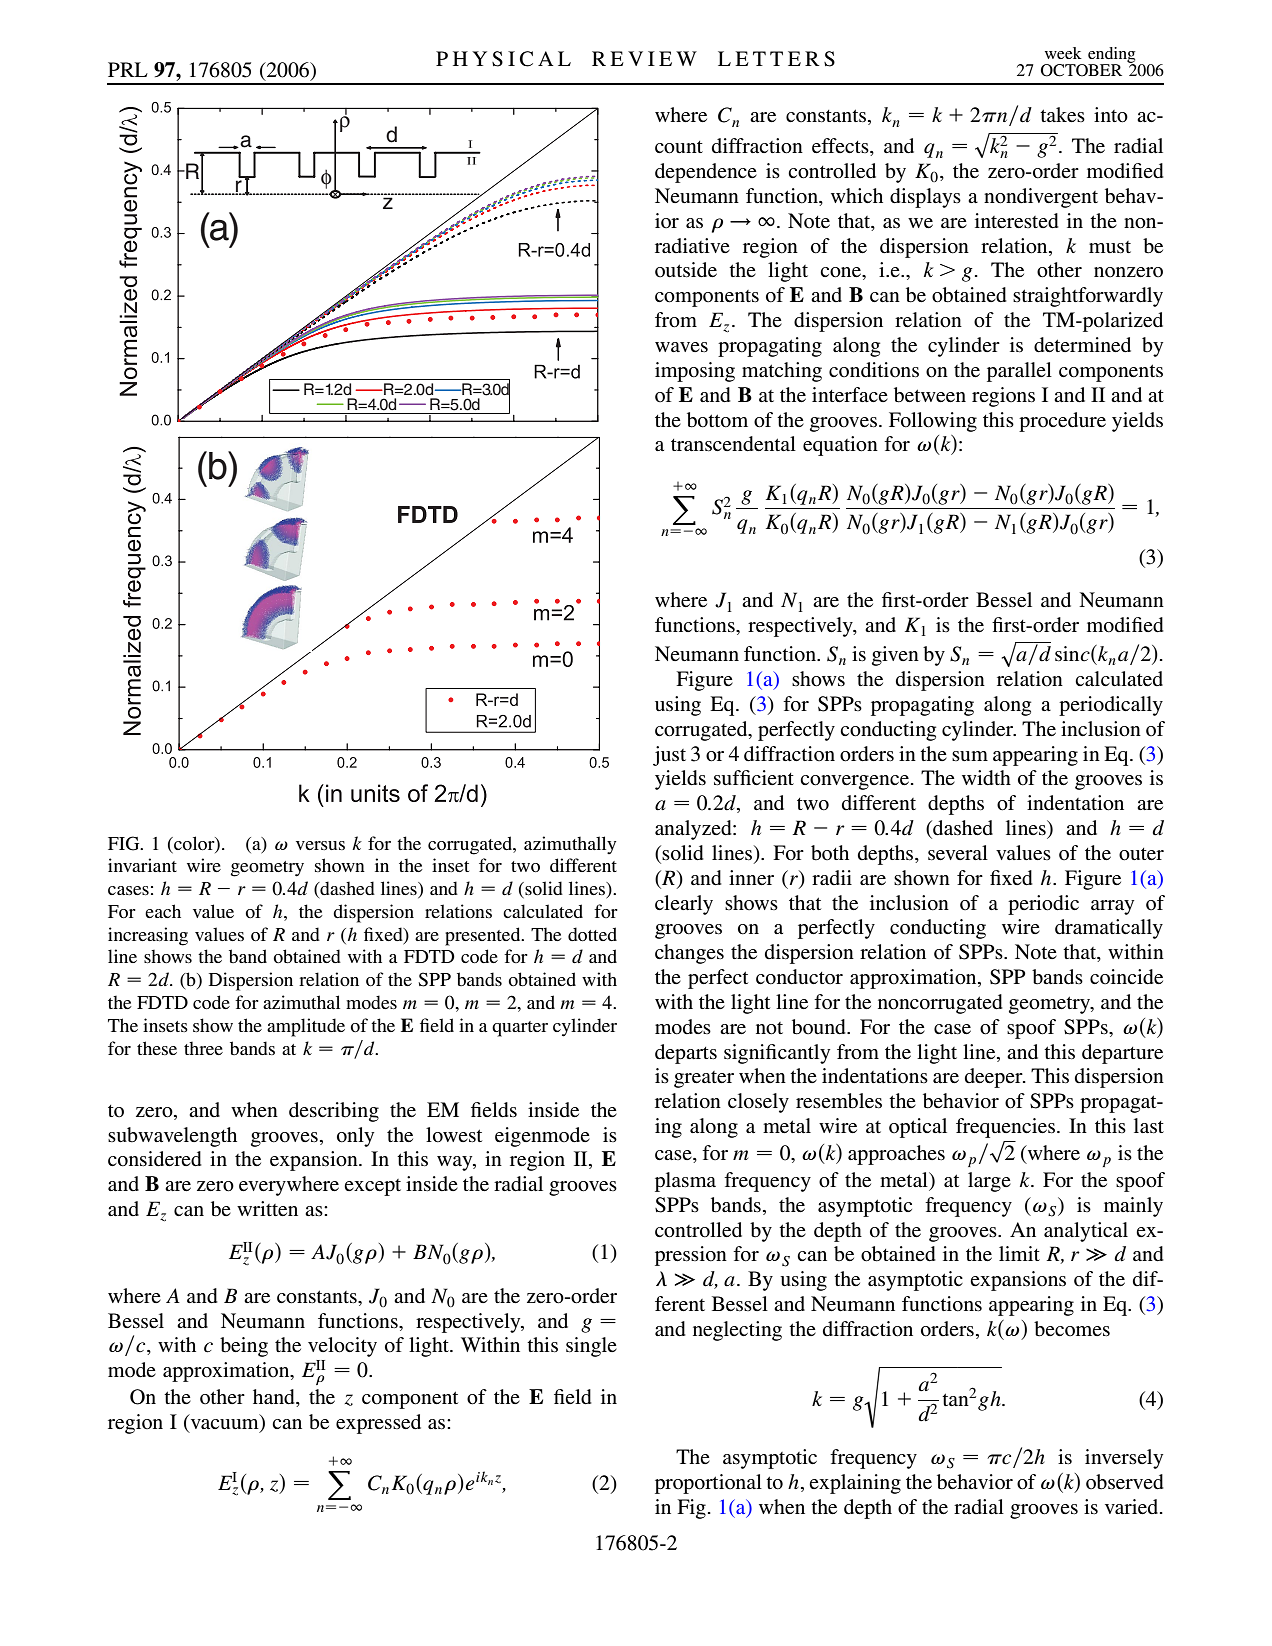  What do you see at coordinates (686, 1054) in the document?
I see `departs` at bounding box center [686, 1054].
